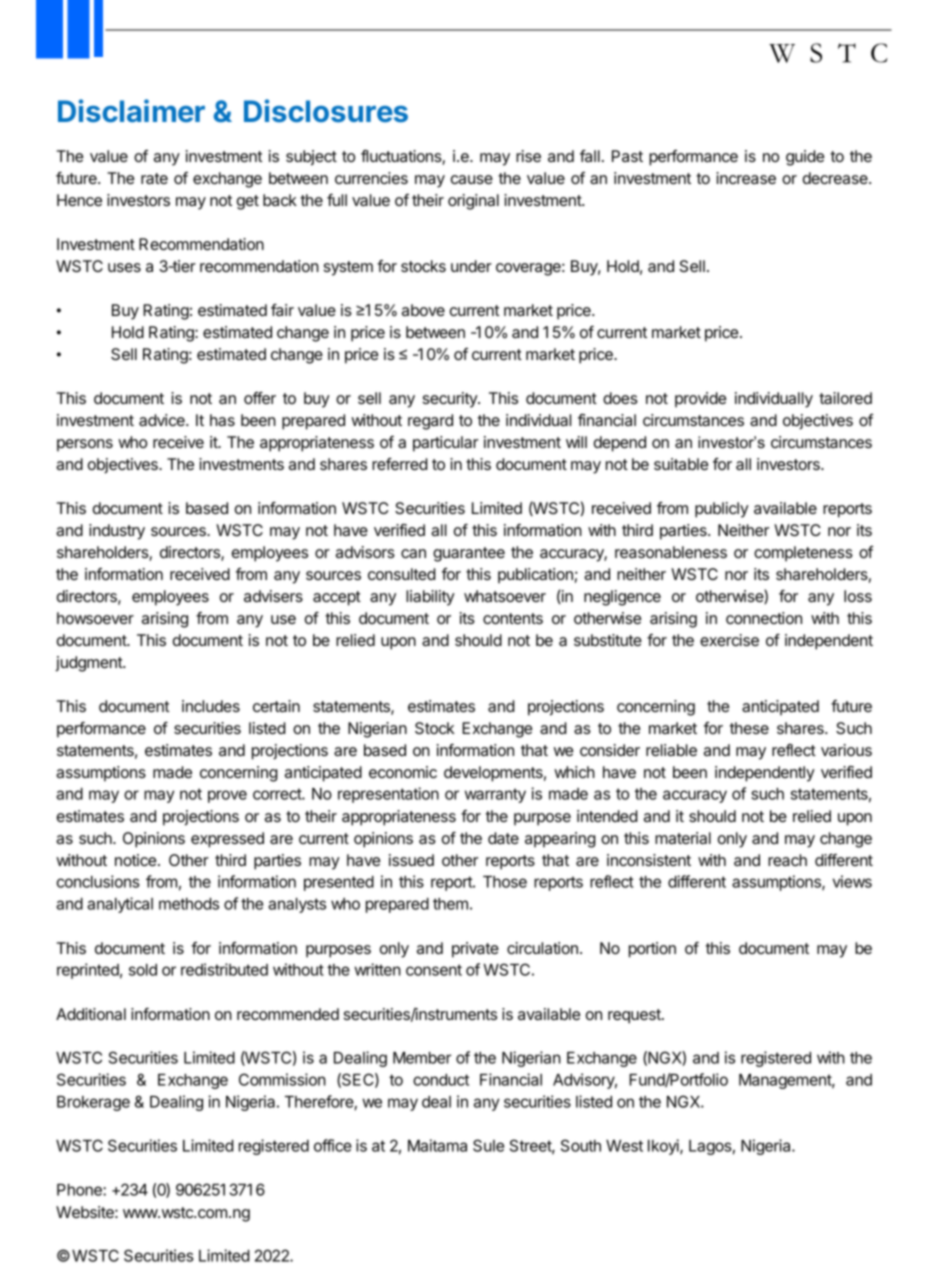 This page has height=1288, width=928. Describe the element at coordinates (729, 640) in the page. I see `exercise` at that location.
